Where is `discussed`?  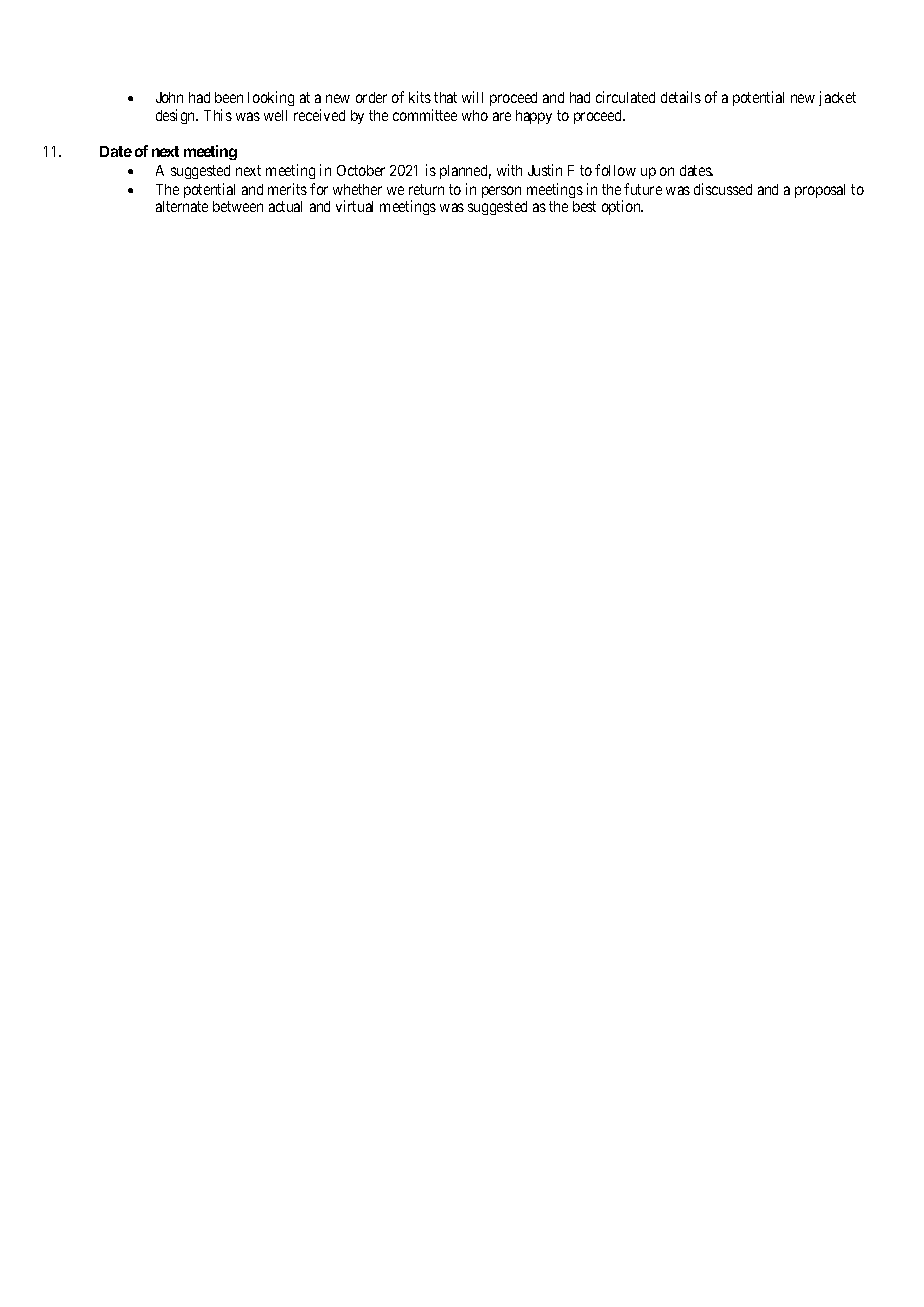 discussed is located at coordinates (723, 189).
